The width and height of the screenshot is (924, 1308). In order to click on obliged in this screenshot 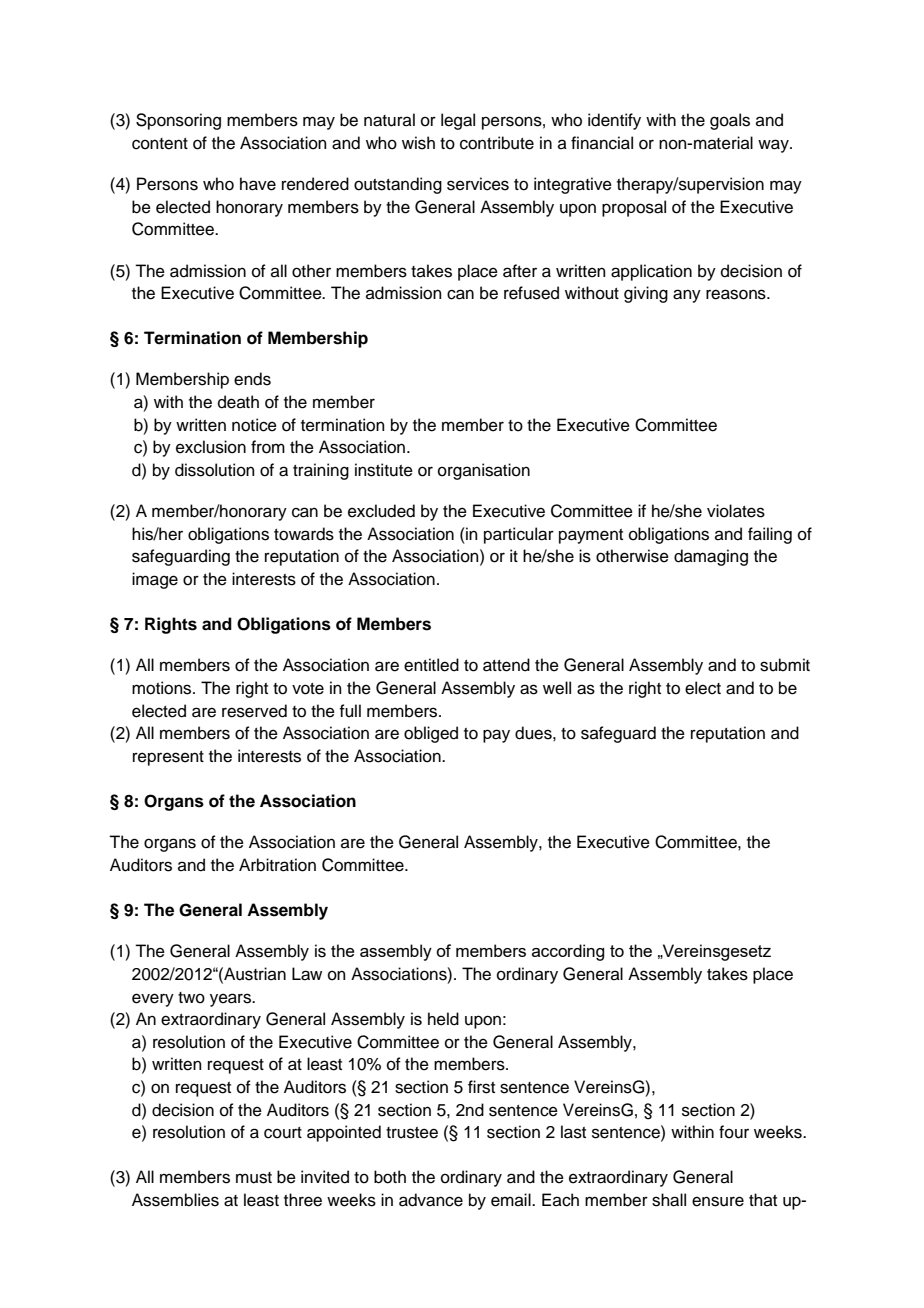, I will do `click(431, 734)`.
